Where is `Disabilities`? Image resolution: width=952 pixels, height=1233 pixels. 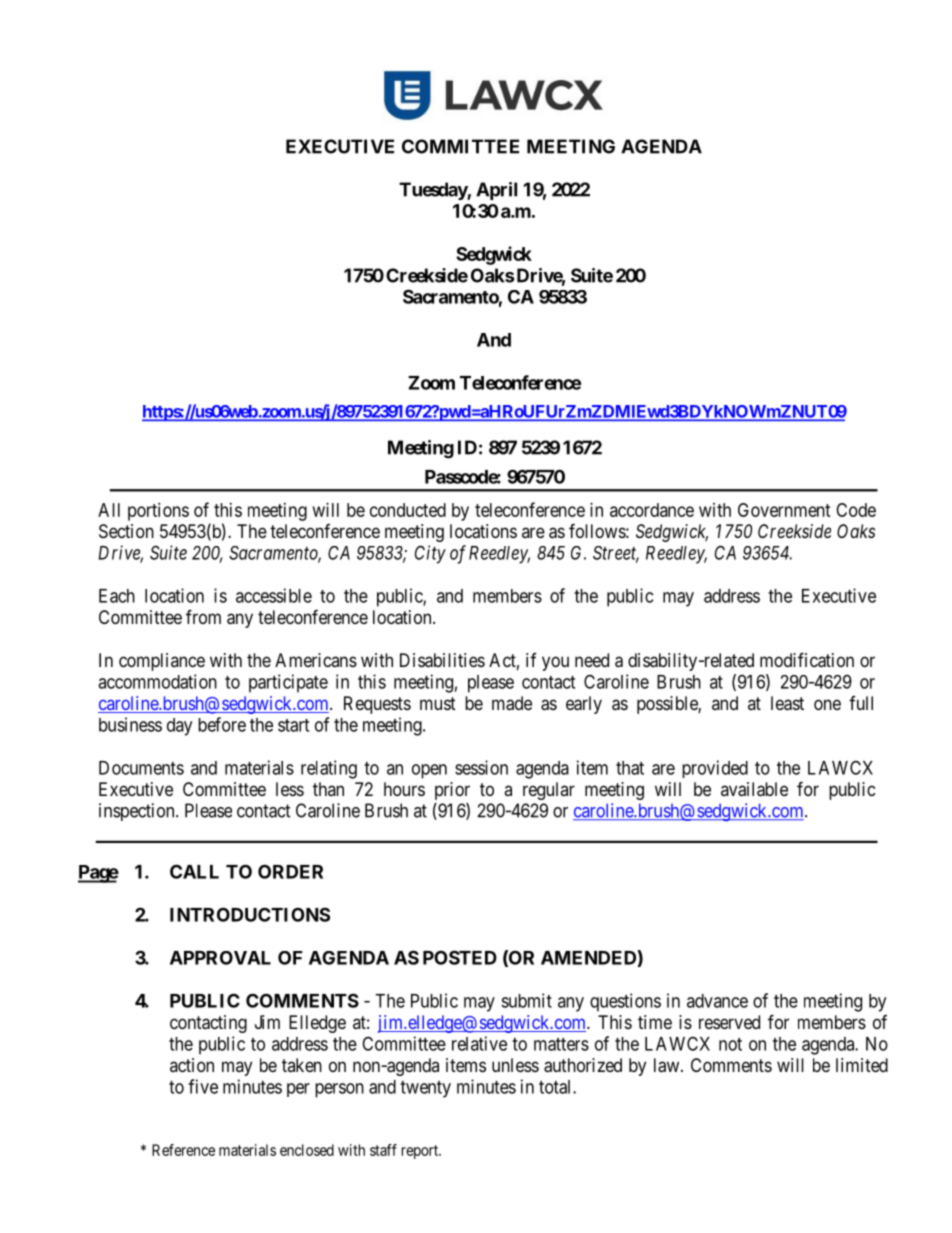 Disabilities is located at coordinates (442, 660).
